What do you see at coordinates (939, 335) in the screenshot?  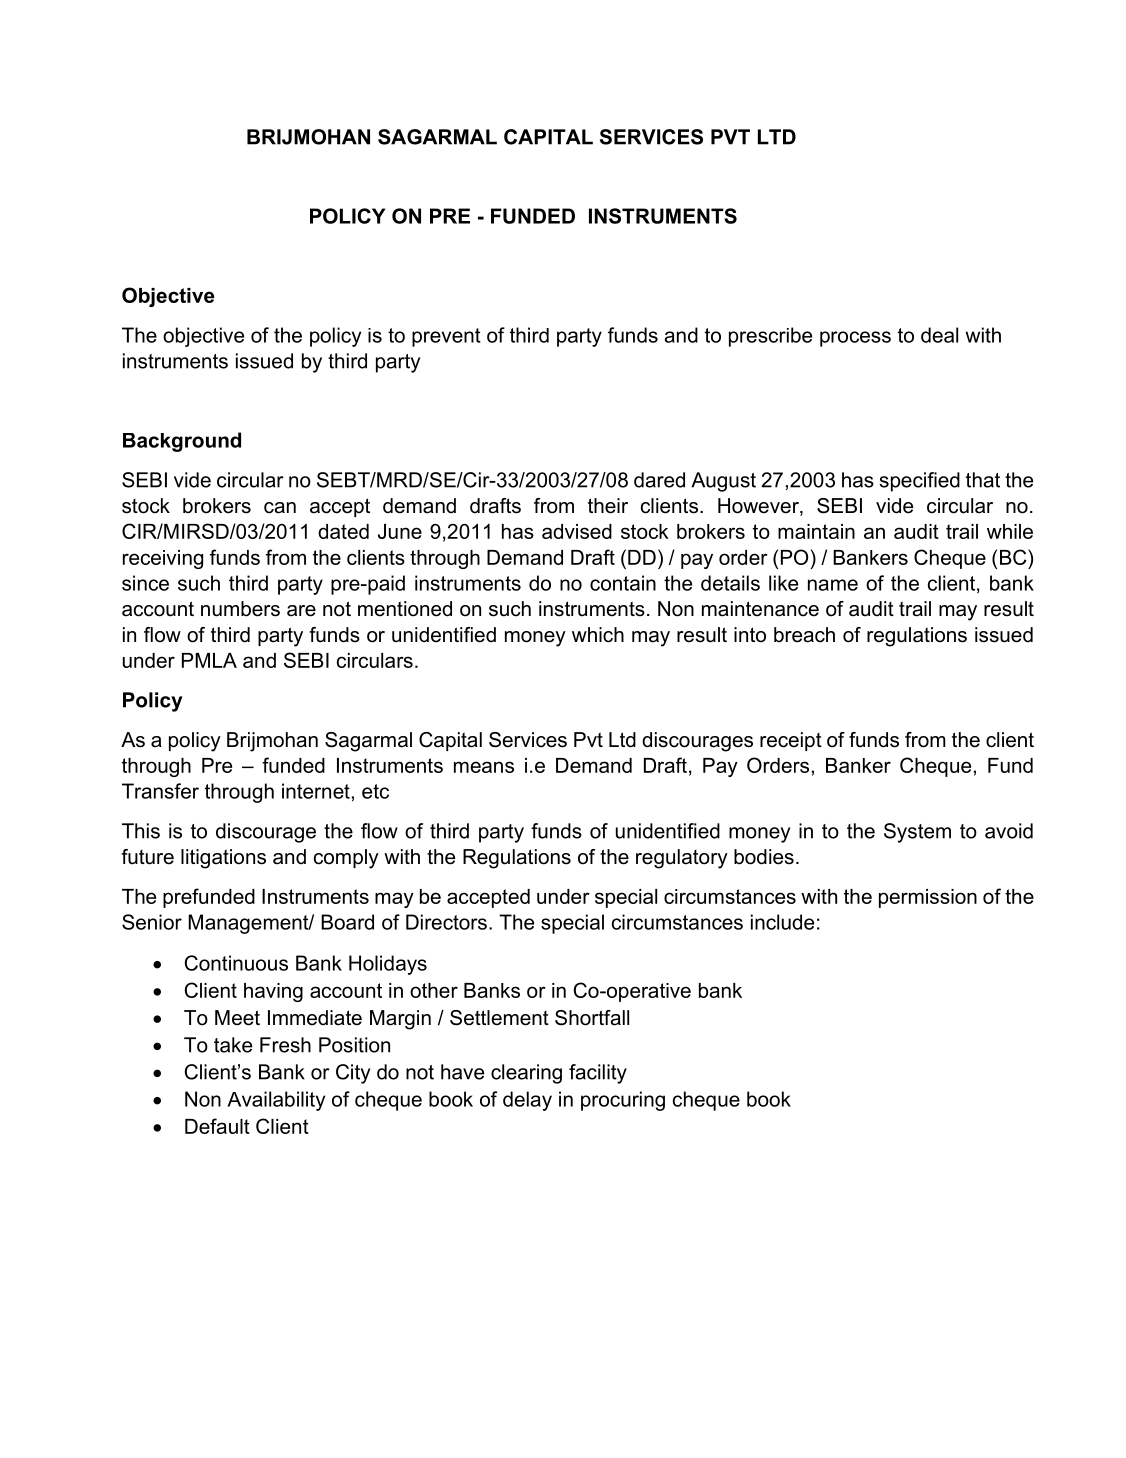 I see `deal` at bounding box center [939, 335].
